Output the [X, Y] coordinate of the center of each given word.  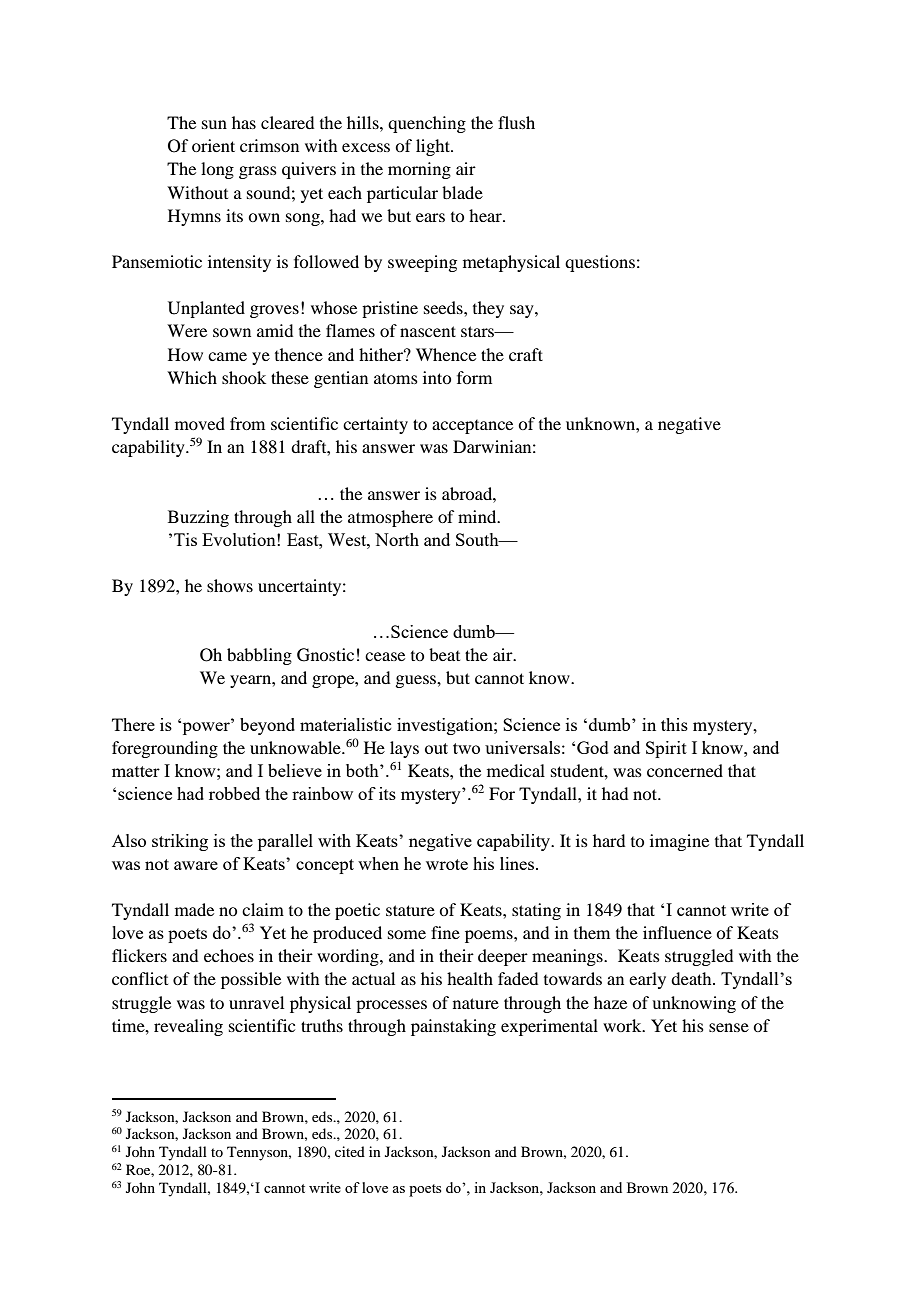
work [623, 1025]
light [434, 147]
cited [350, 1151]
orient [213, 145]
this [674, 724]
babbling [259, 656]
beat [444, 654]
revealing [188, 1027]
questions [600, 263]
